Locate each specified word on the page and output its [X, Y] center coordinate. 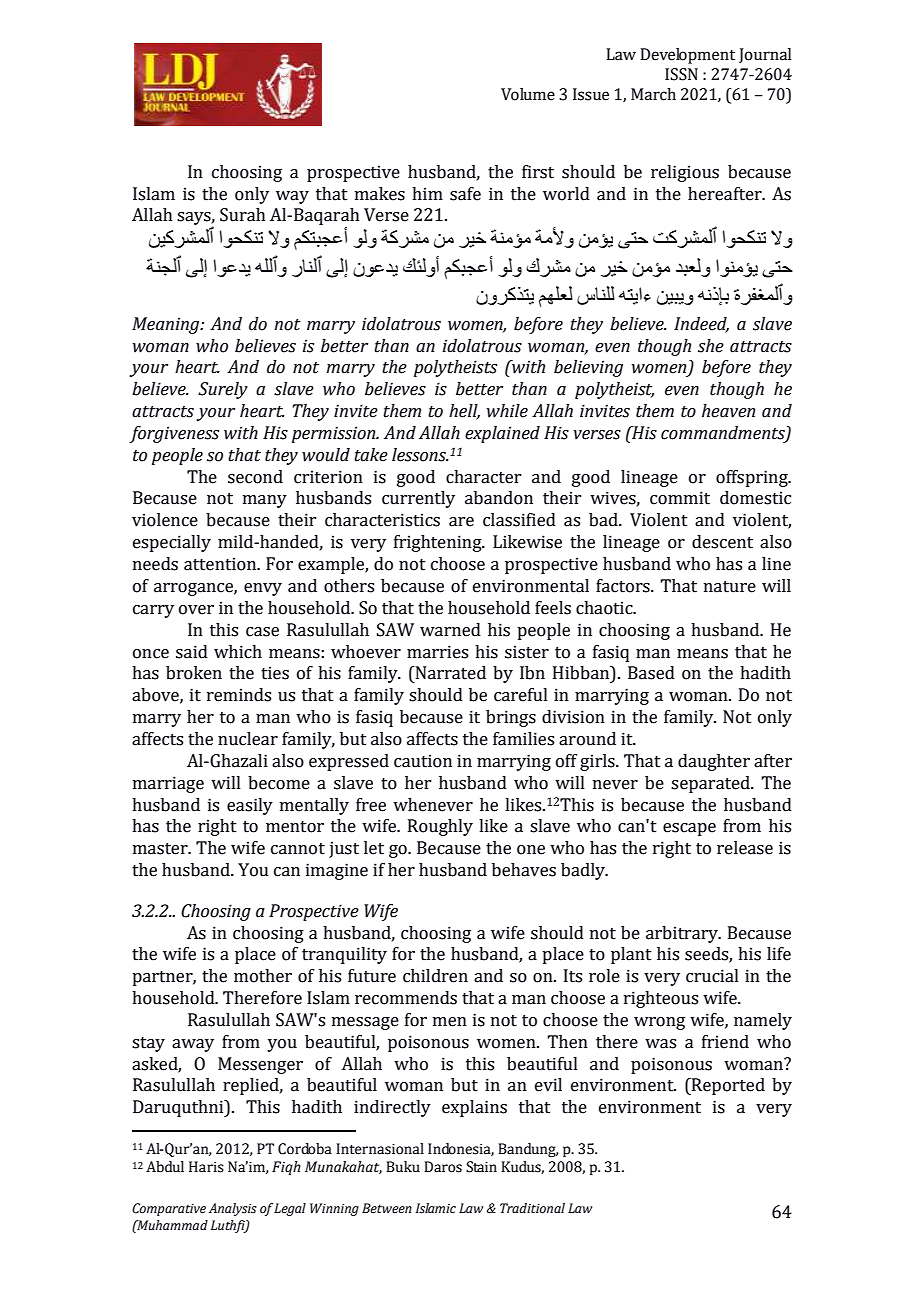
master [161, 849]
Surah [243, 215]
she [711, 346]
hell [464, 412]
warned [450, 630]
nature [730, 587]
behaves [524, 870]
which [238, 652]
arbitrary [683, 934]
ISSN [681, 74]
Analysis [233, 1209]
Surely [223, 390]
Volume [528, 94]
